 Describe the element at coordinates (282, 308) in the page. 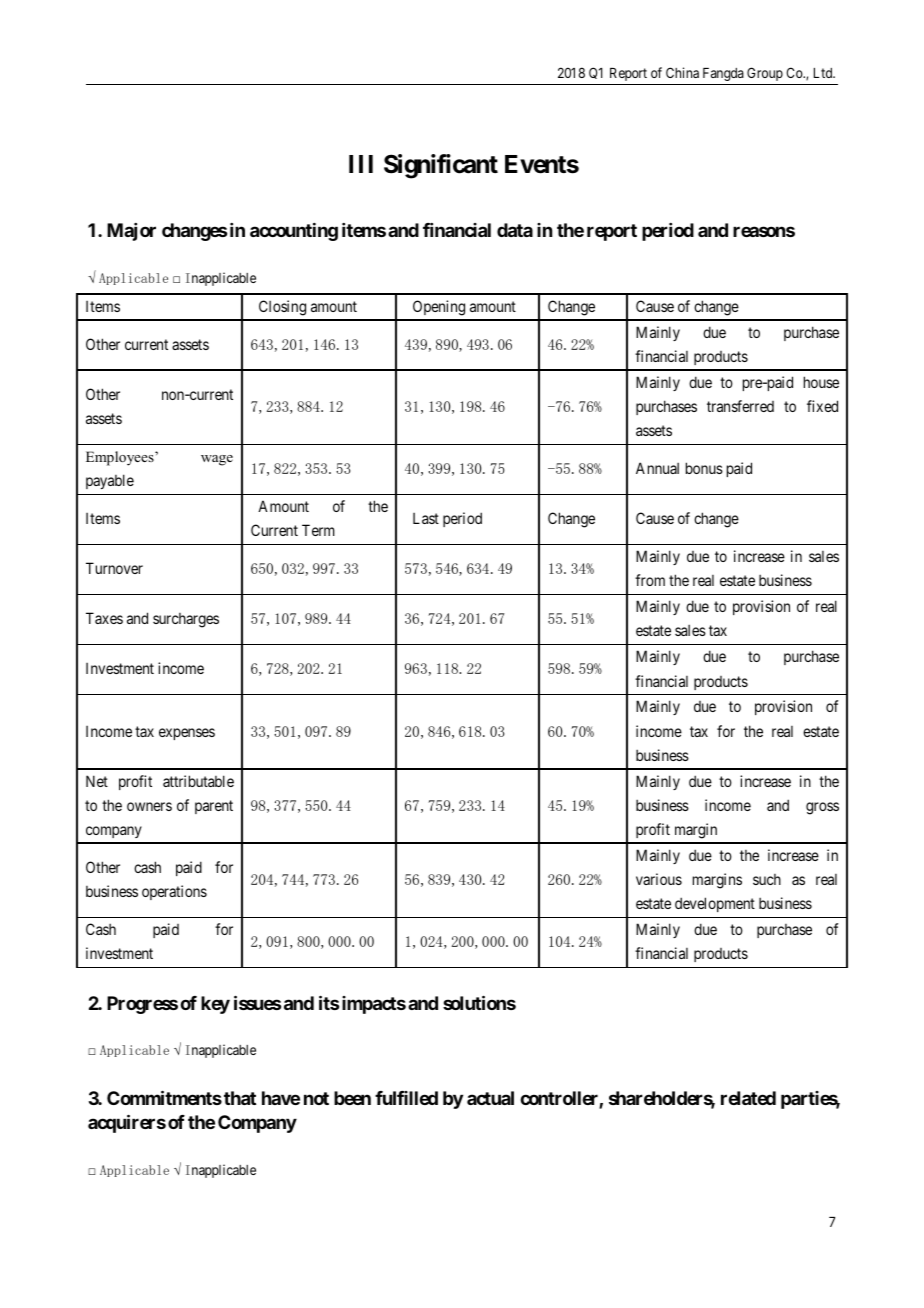

I see `Closing` at that location.
